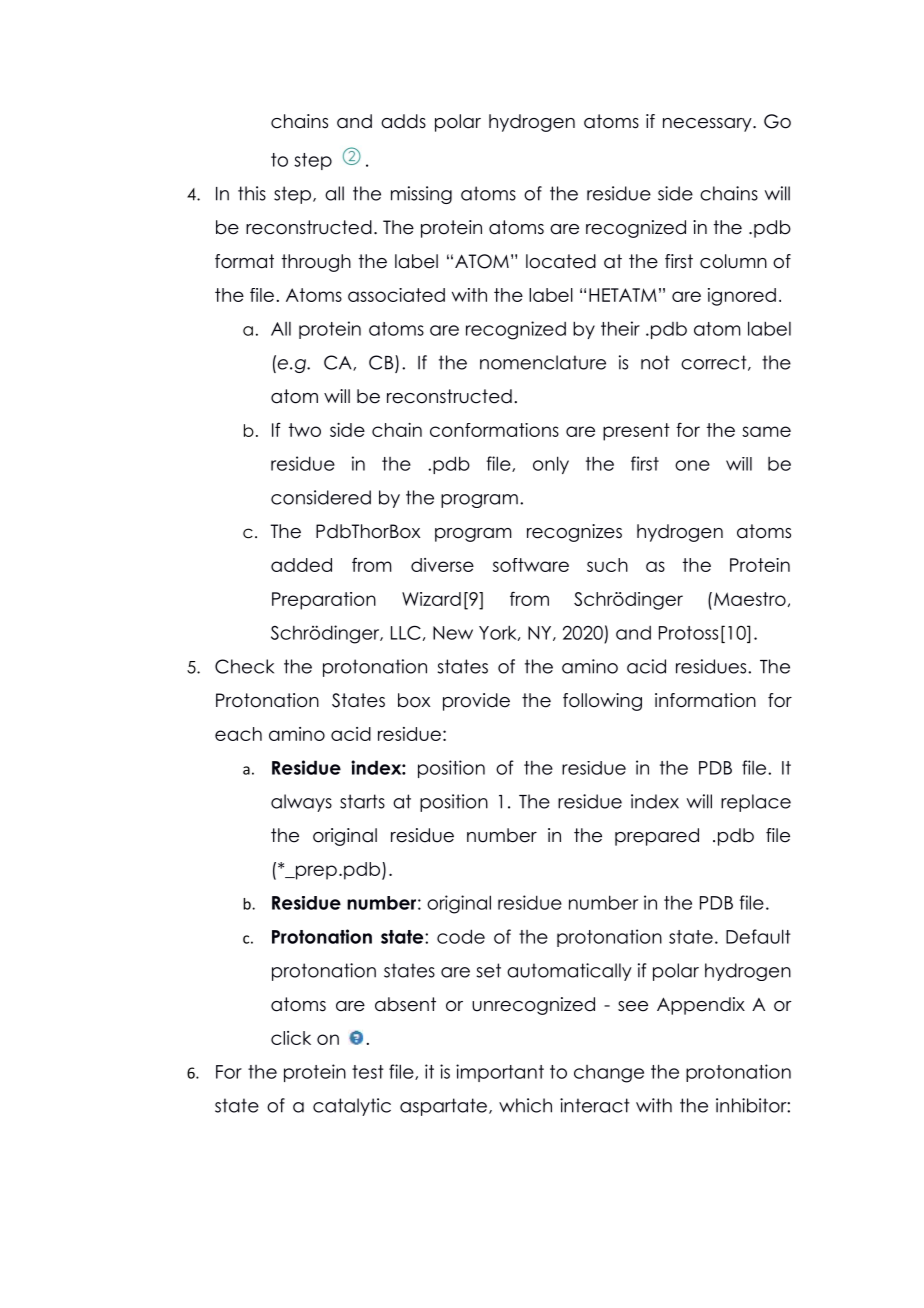 Image resolution: width=924 pixels, height=1308 pixels. Describe the element at coordinates (701, 1006) in the screenshot. I see `Appendix` at that location.
